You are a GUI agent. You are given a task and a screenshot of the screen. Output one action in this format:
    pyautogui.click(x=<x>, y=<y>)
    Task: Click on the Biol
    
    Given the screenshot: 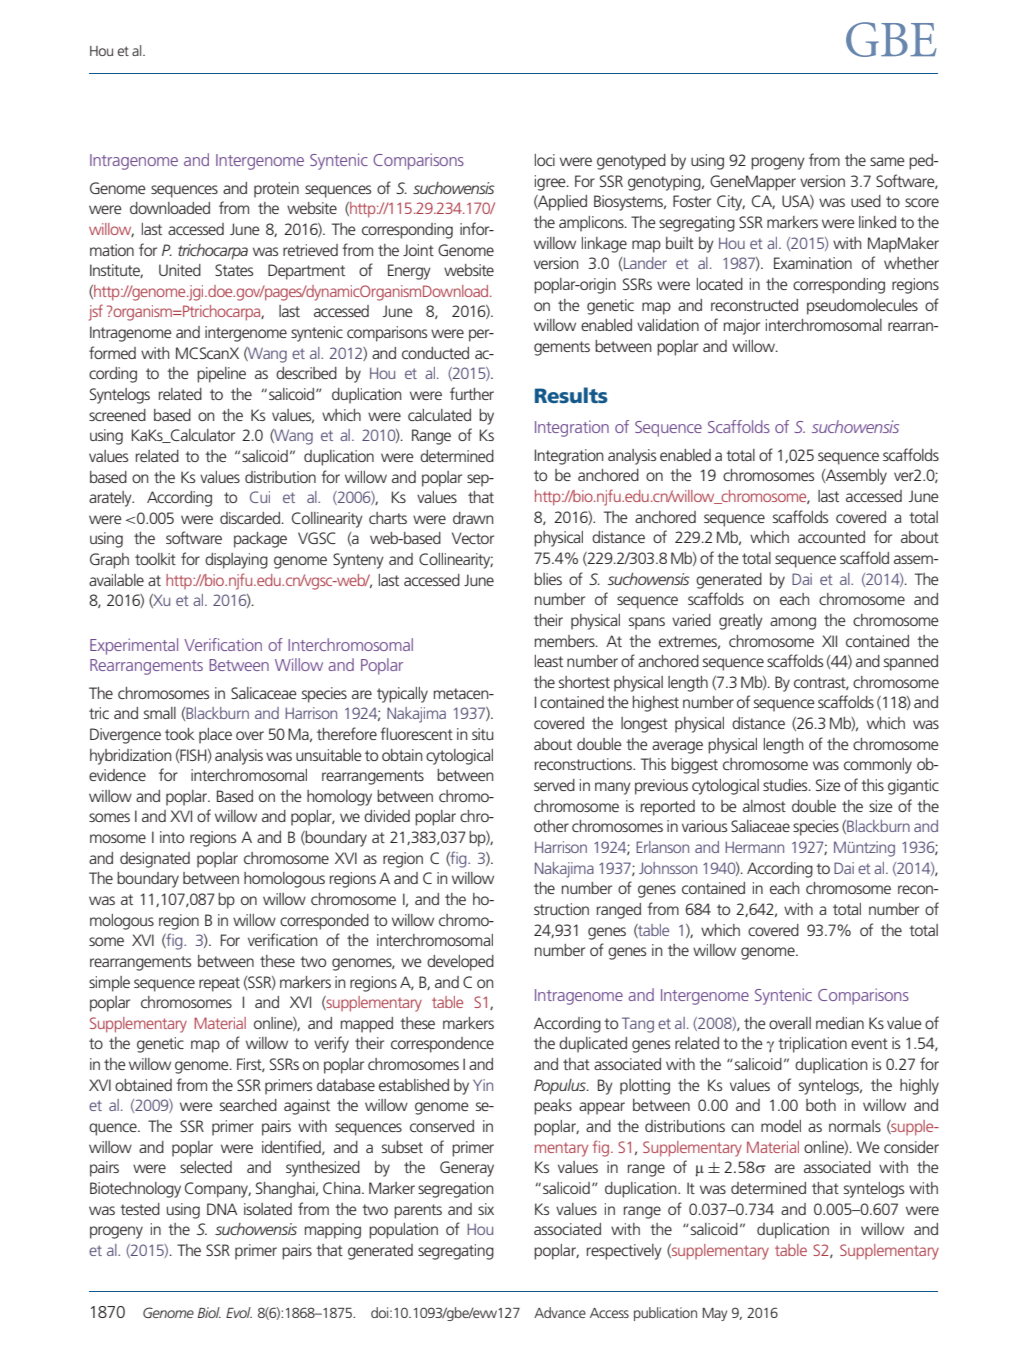 What is the action you would take?
    pyautogui.click(x=209, y=1312)
